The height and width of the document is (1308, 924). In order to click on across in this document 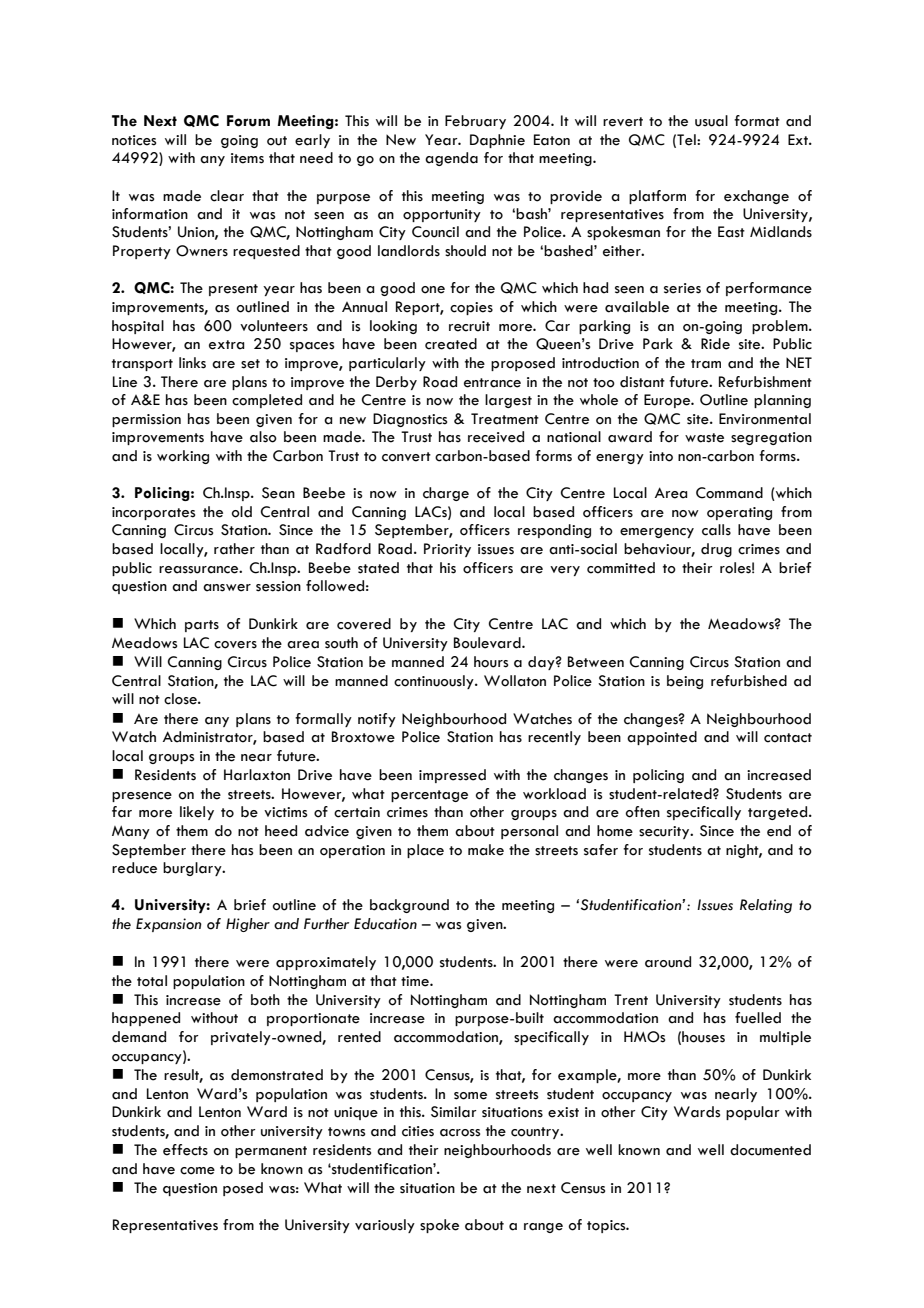, I will do `click(460, 1133)`.
